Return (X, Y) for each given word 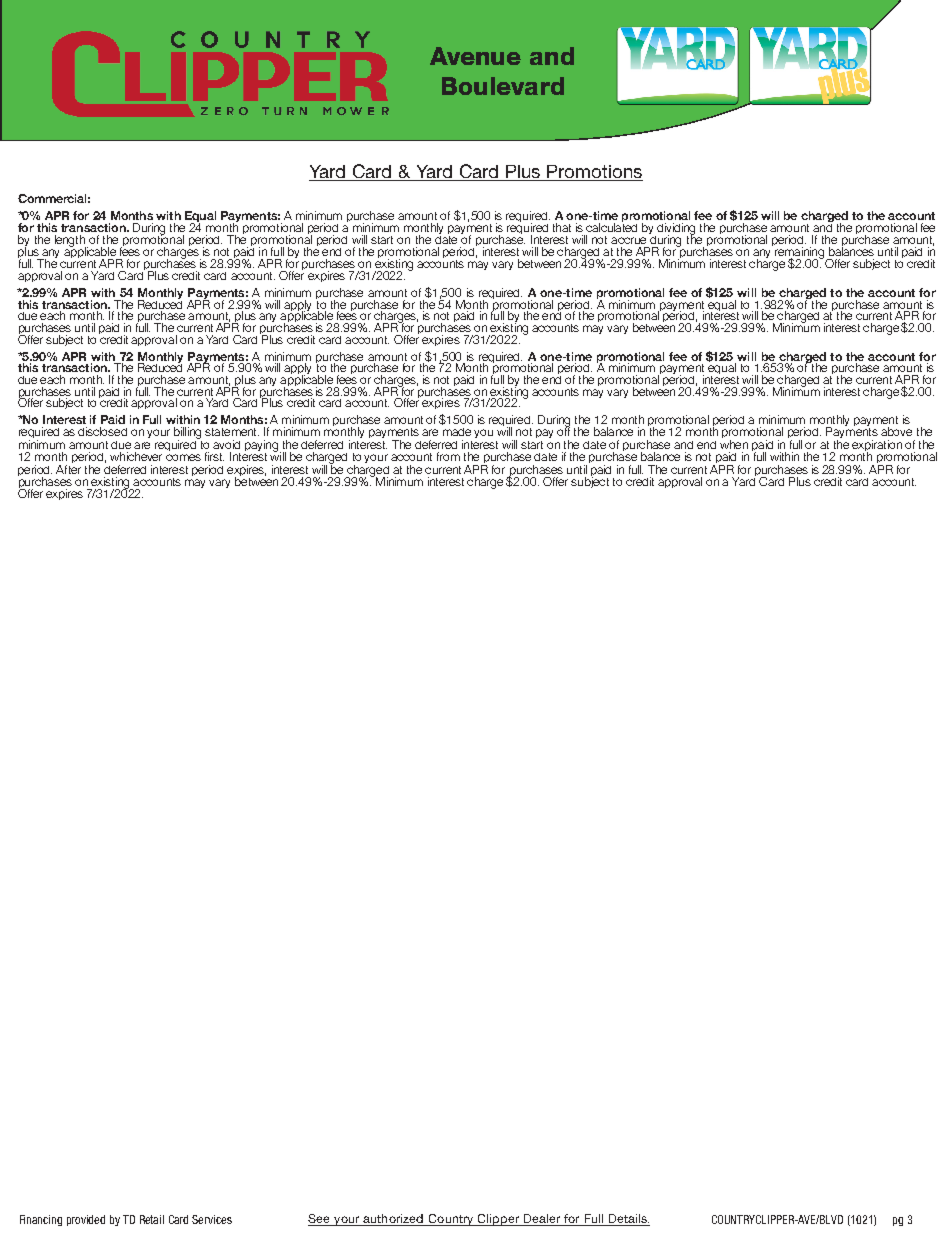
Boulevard (503, 86)
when (734, 443)
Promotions (594, 173)
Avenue (475, 56)
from (448, 456)
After (68, 468)
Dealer (542, 1218)
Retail (152, 1219)
